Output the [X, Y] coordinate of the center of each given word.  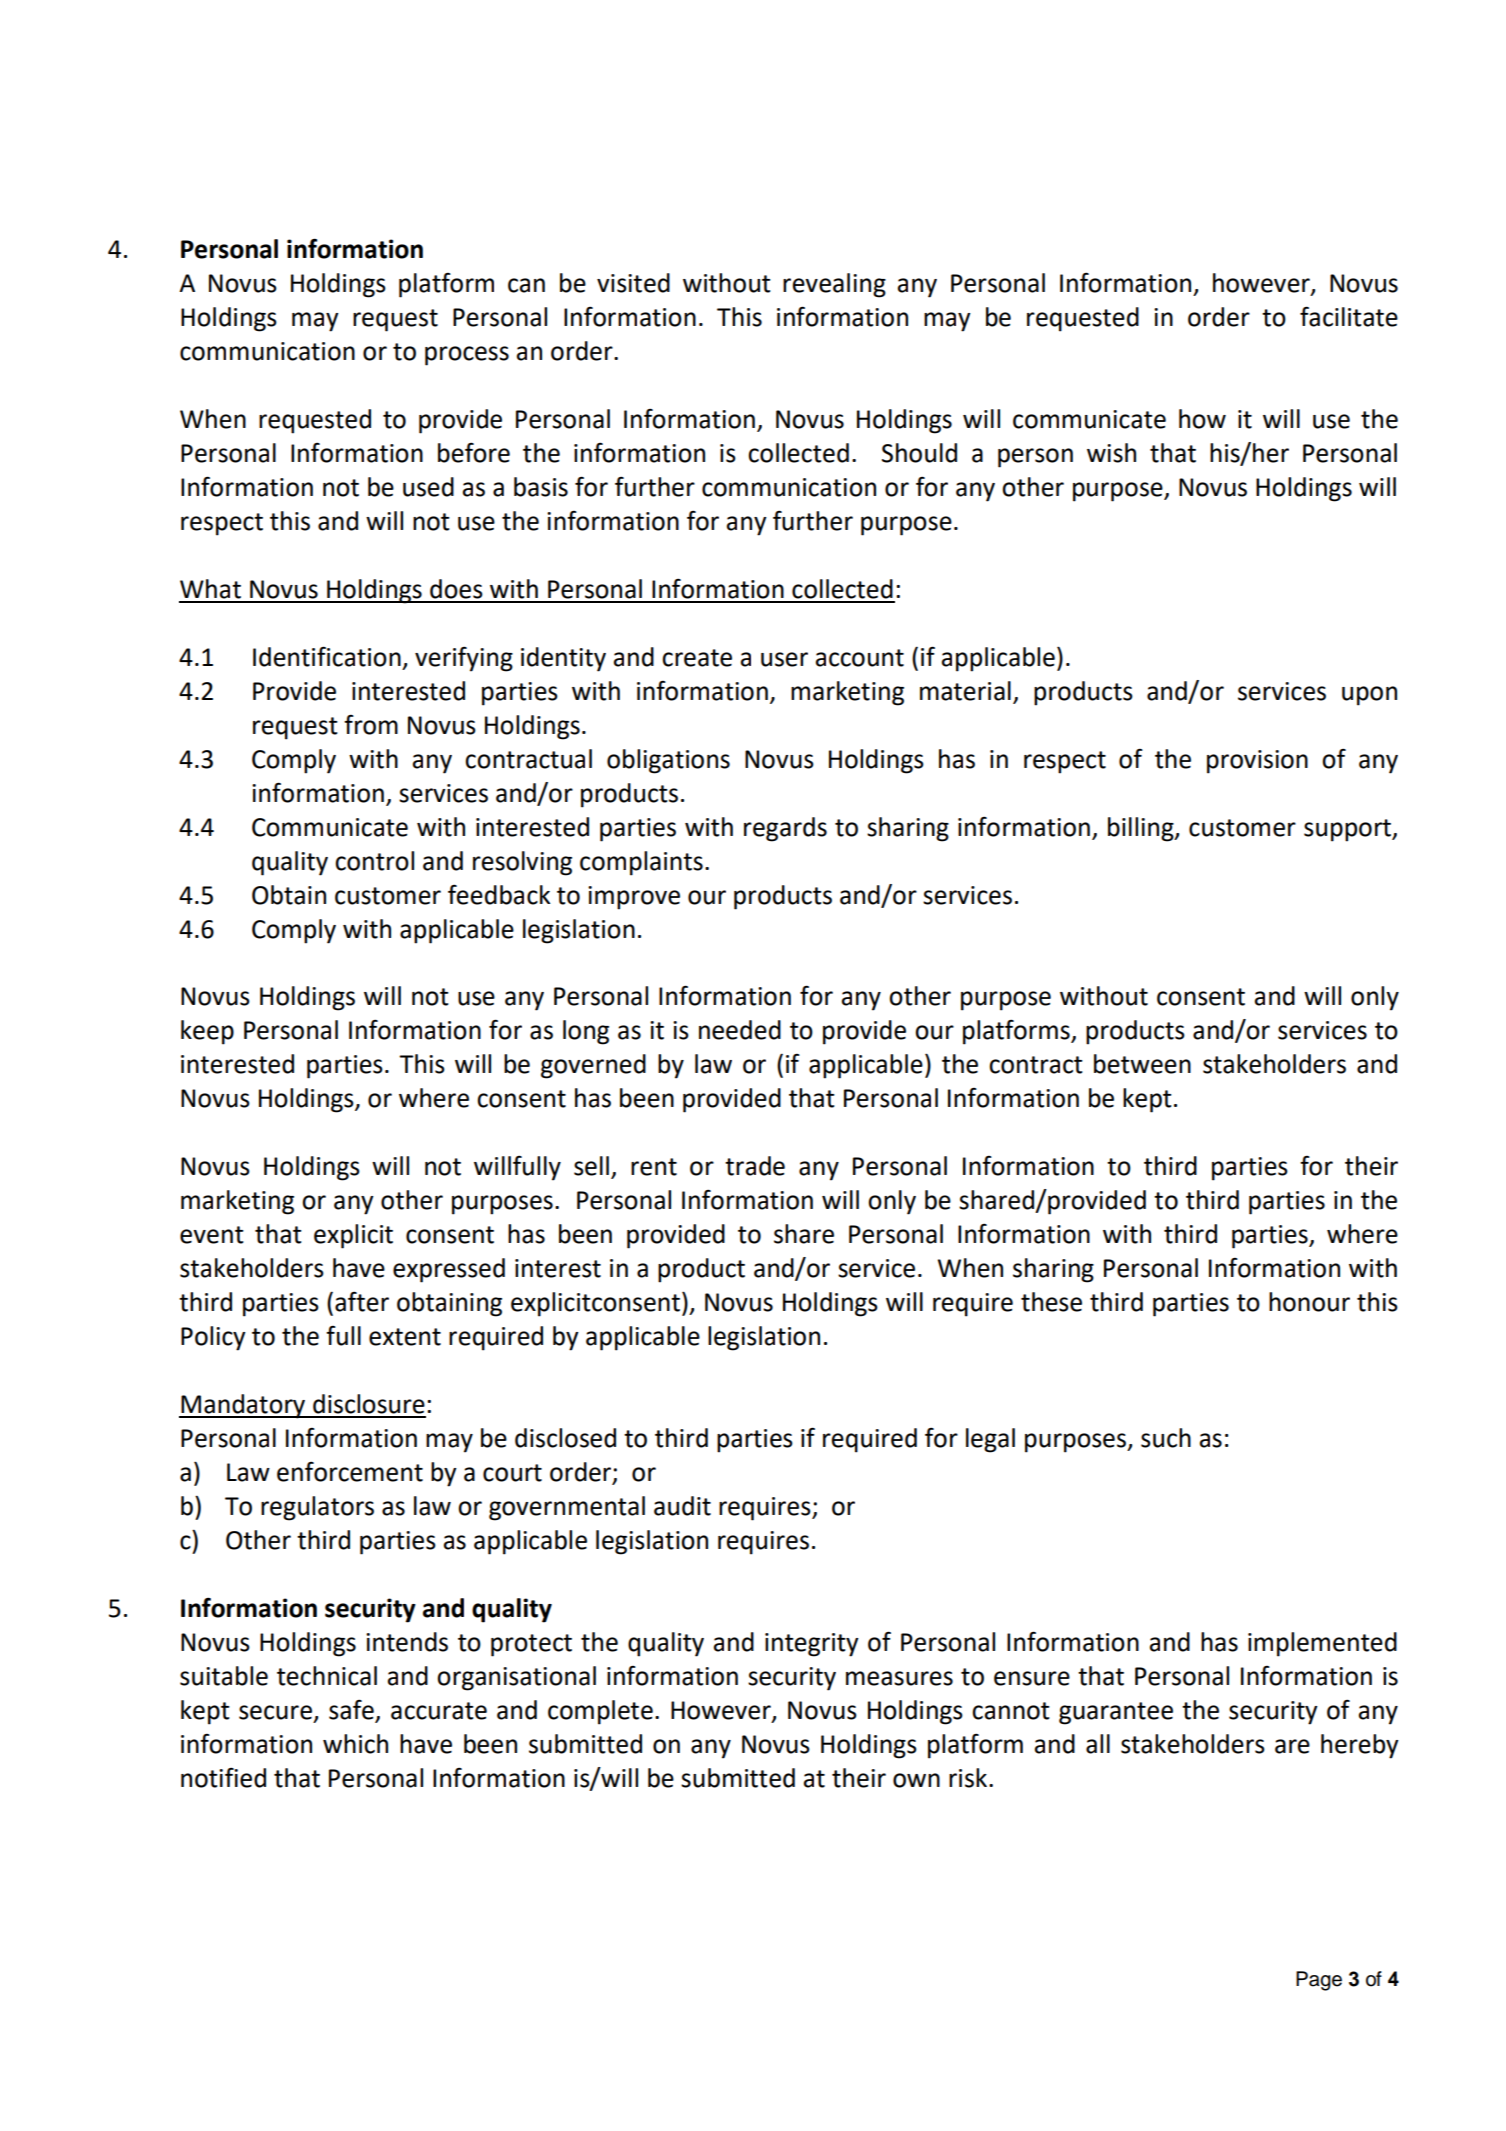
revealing [834, 285]
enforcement [350, 1471]
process [467, 356]
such [1166, 1438]
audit [682, 1506]
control [374, 861]
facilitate [1349, 316]
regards [785, 829]
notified [223, 1777]
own [916, 1780]
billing [1142, 829]
